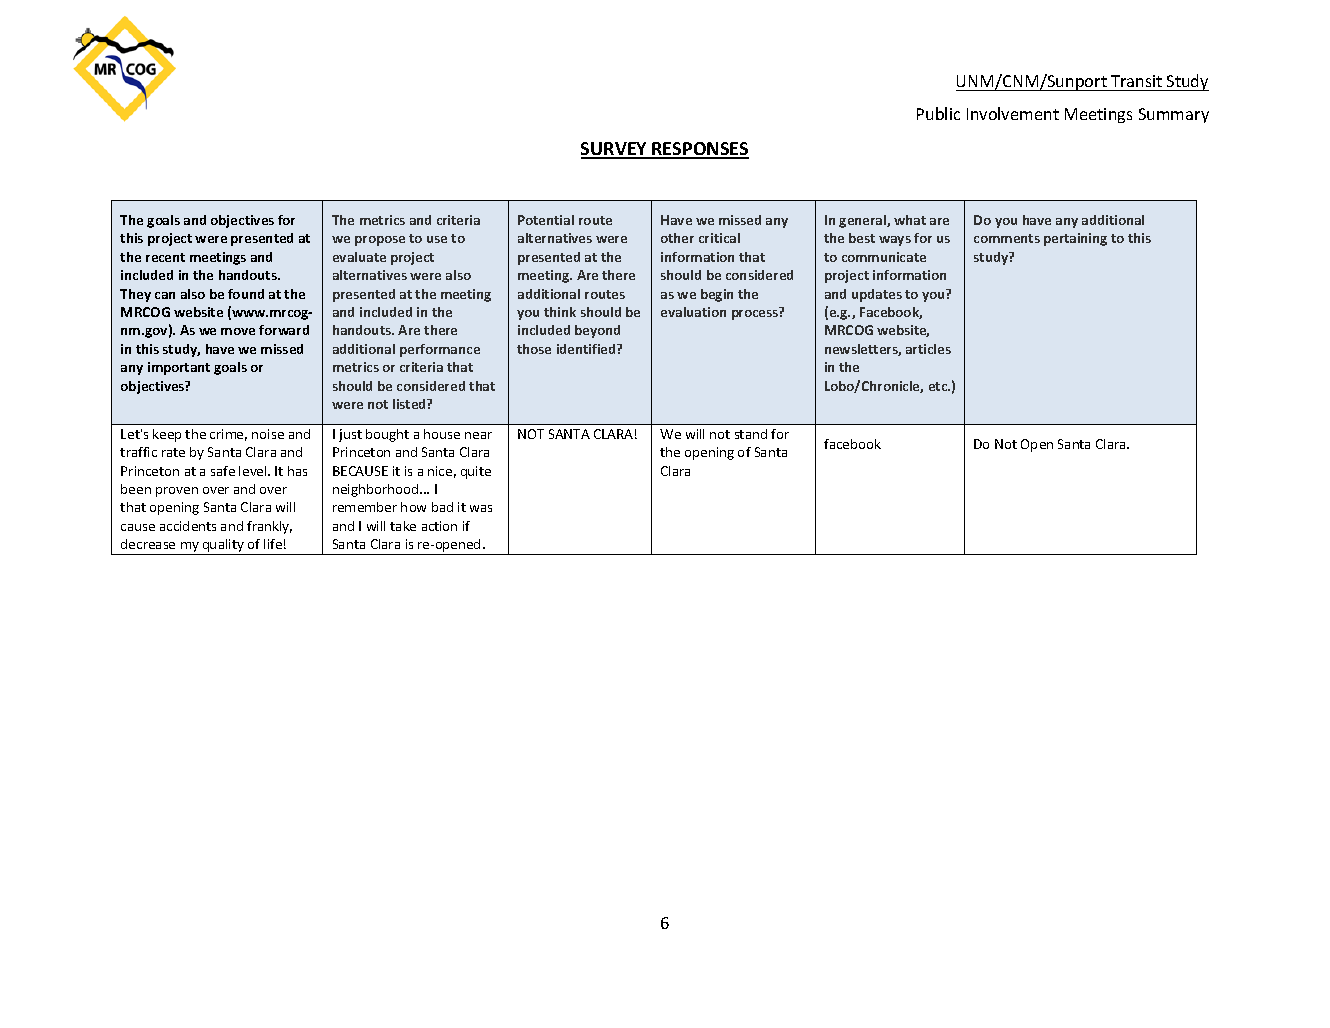 The height and width of the document is (1028, 1330). What do you see at coordinates (1013, 113) in the document?
I see `Involvement` at bounding box center [1013, 113].
